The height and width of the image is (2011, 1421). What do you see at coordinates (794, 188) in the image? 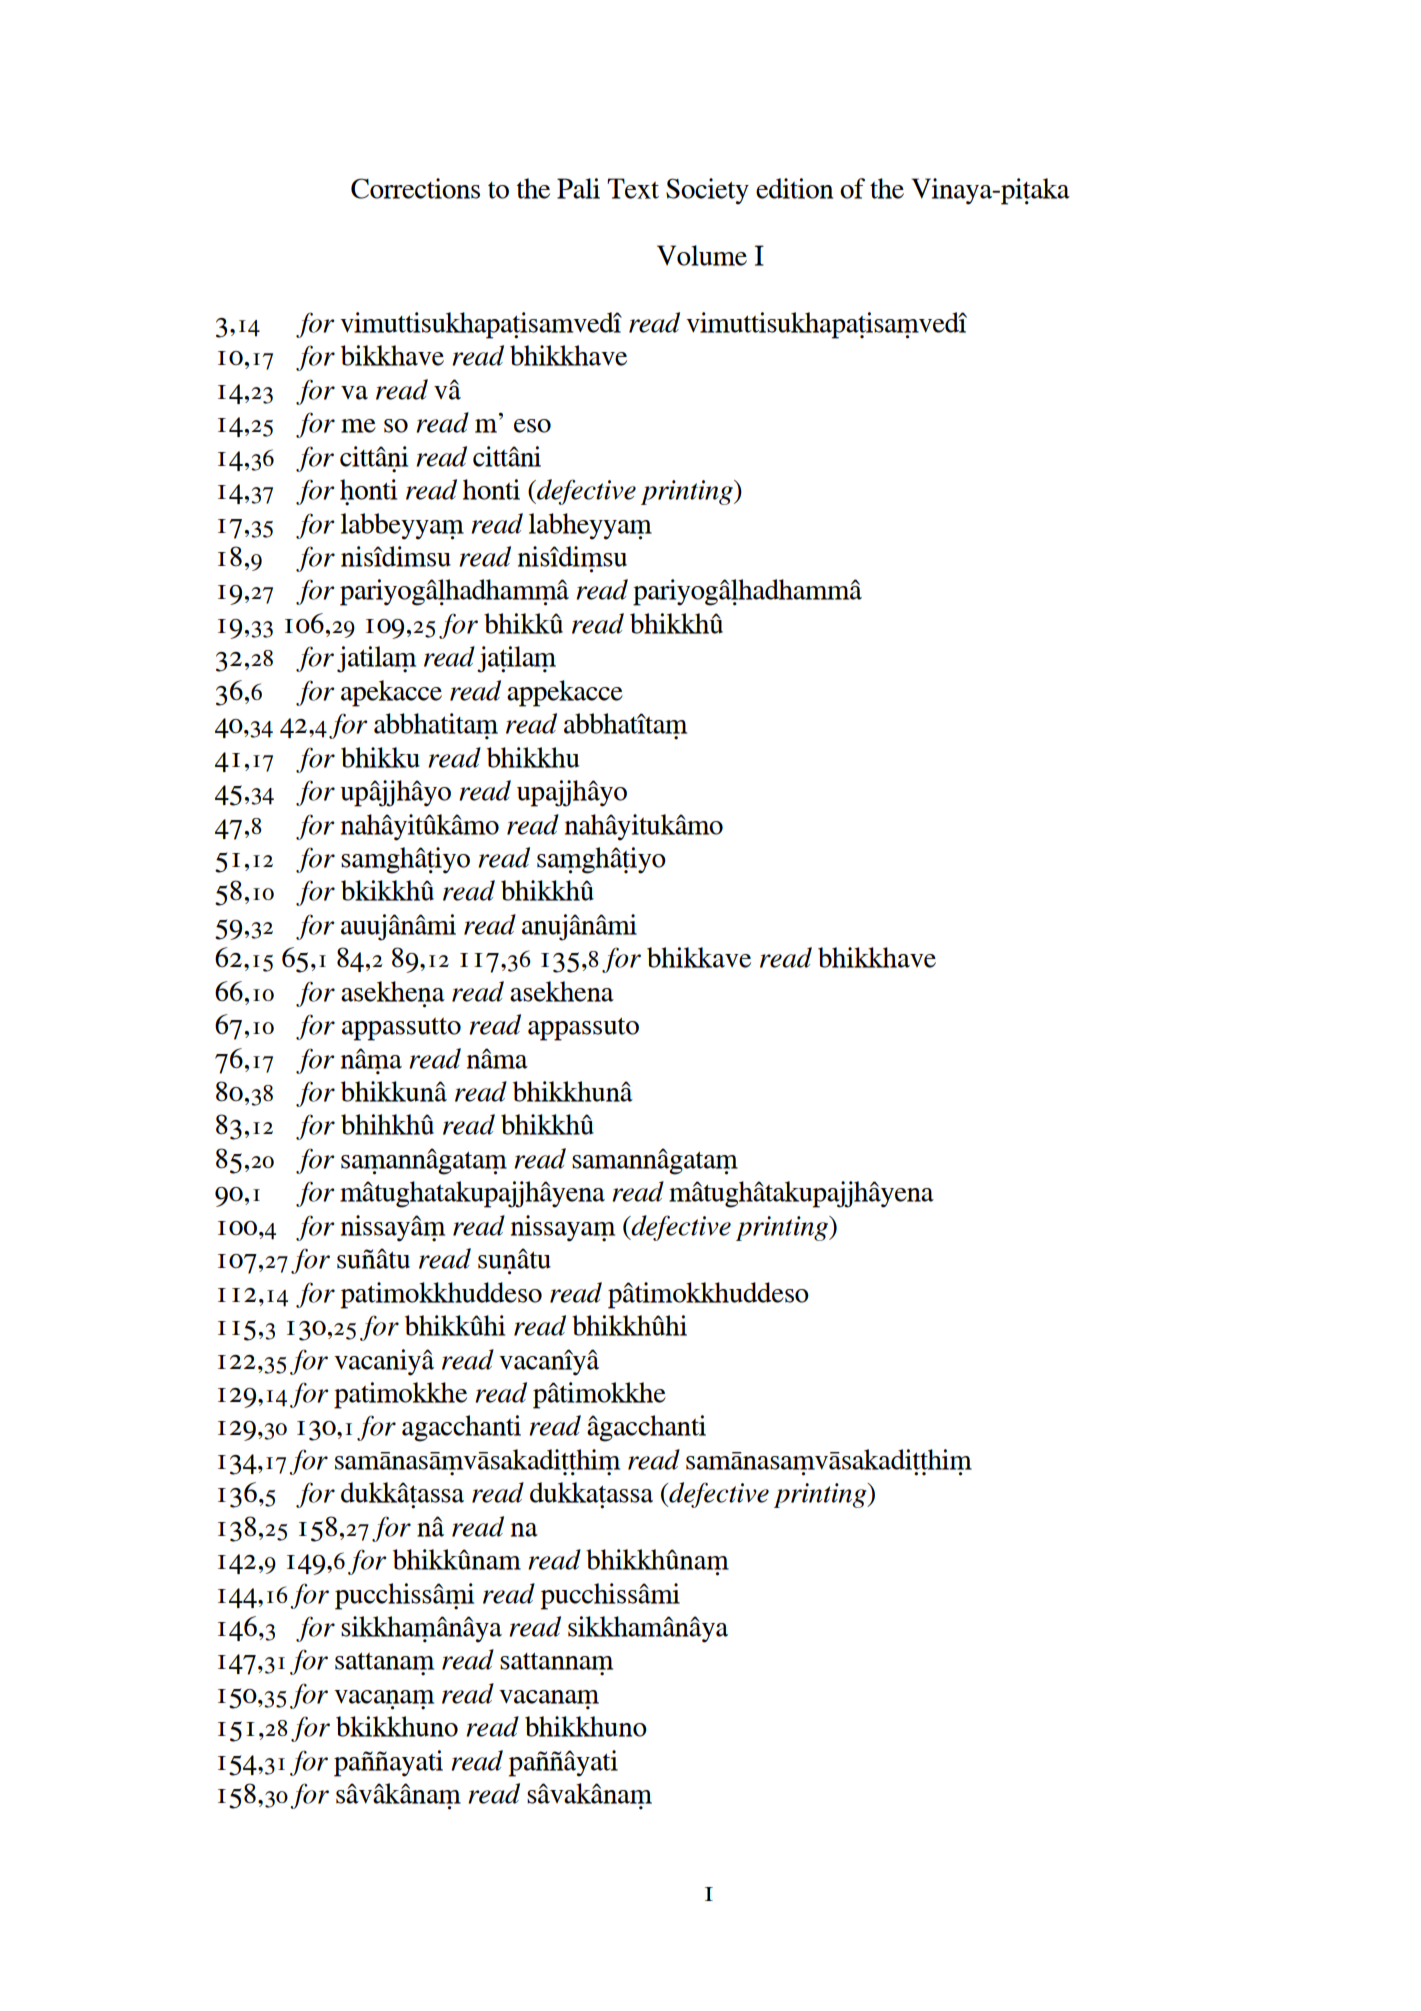
I see `edition` at bounding box center [794, 188].
